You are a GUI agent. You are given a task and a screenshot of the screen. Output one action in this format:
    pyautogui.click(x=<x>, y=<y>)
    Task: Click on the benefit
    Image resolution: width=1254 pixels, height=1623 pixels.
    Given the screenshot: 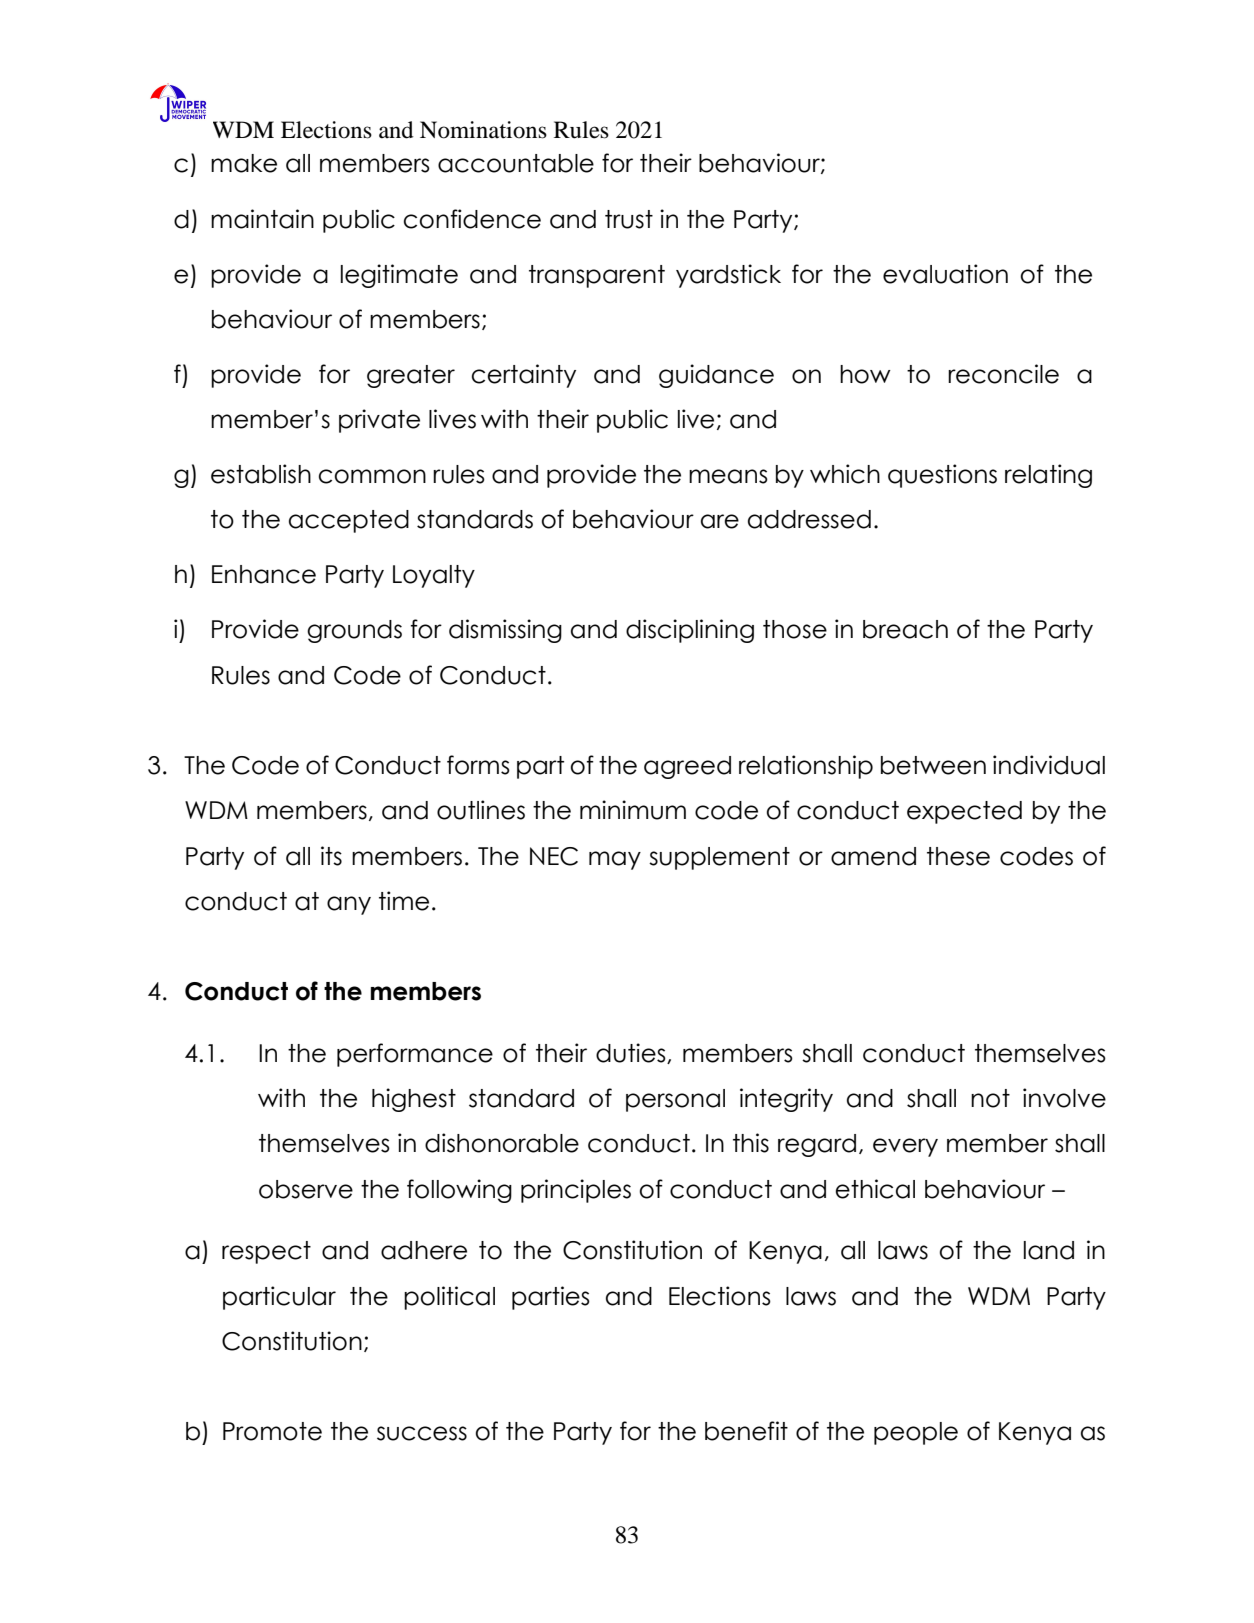 What is the action you would take?
    pyautogui.click(x=746, y=1431)
